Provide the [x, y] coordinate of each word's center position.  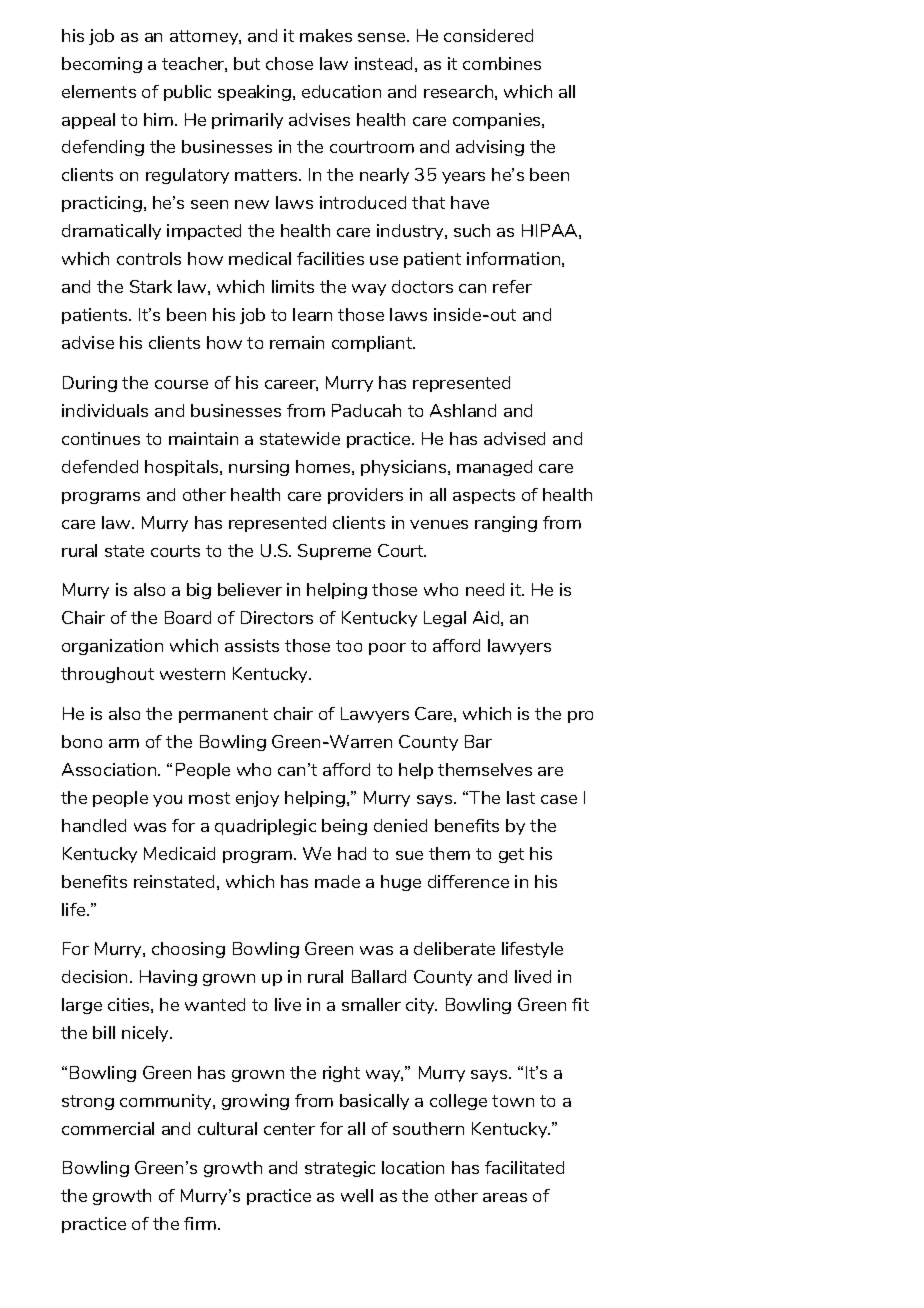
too [349, 646]
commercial [108, 1128]
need [485, 589]
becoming [102, 65]
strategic [340, 1169]
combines [502, 63]
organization [112, 647]
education [341, 91]
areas [505, 1197]
